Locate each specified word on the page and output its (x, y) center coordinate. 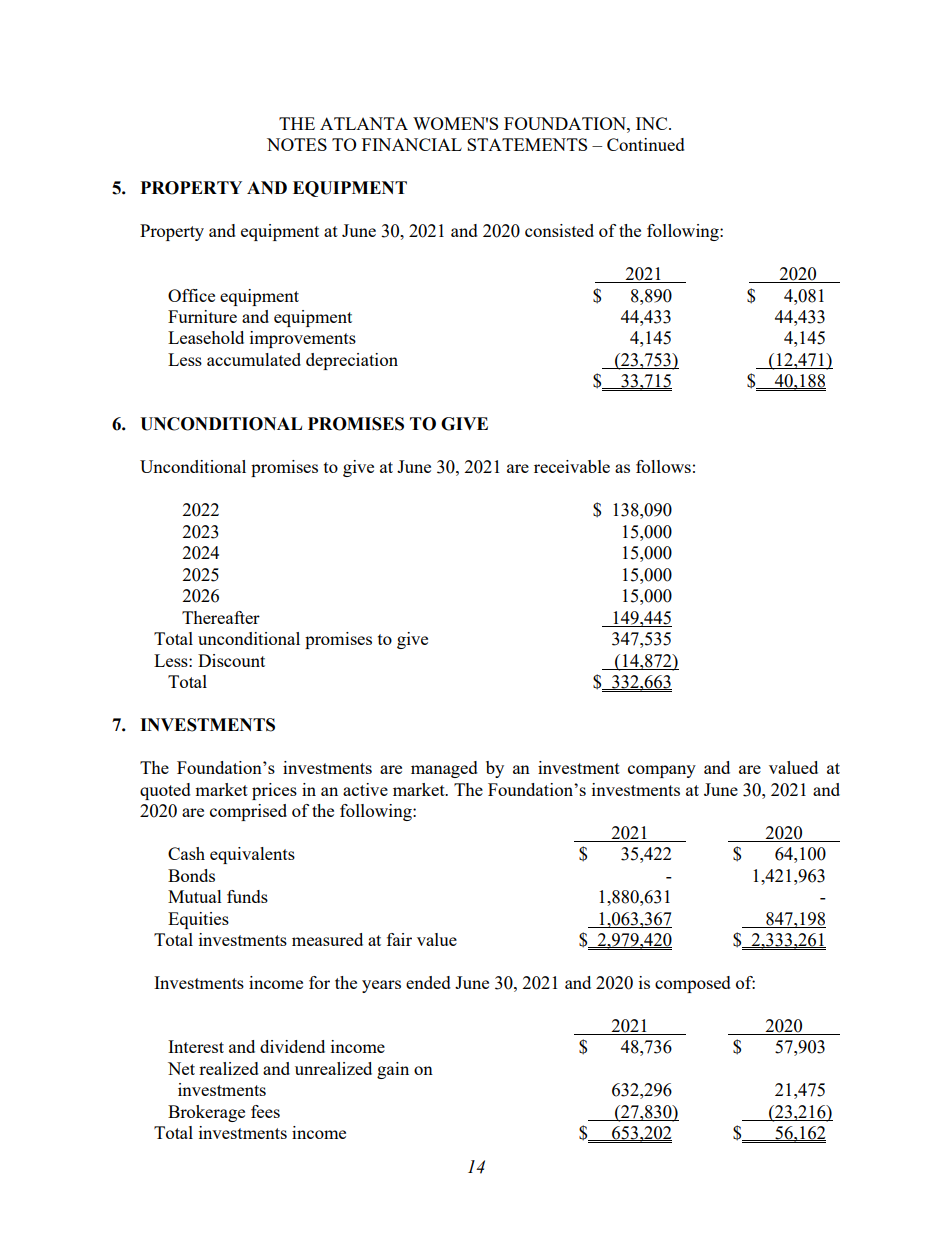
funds (247, 896)
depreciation (352, 361)
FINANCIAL (412, 144)
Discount (231, 660)
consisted (559, 230)
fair (399, 939)
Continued (646, 144)
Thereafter (221, 617)
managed (444, 769)
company (662, 771)
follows (663, 466)
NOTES (297, 144)
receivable (572, 466)
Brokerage (206, 1113)
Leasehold (206, 337)
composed (693, 984)
